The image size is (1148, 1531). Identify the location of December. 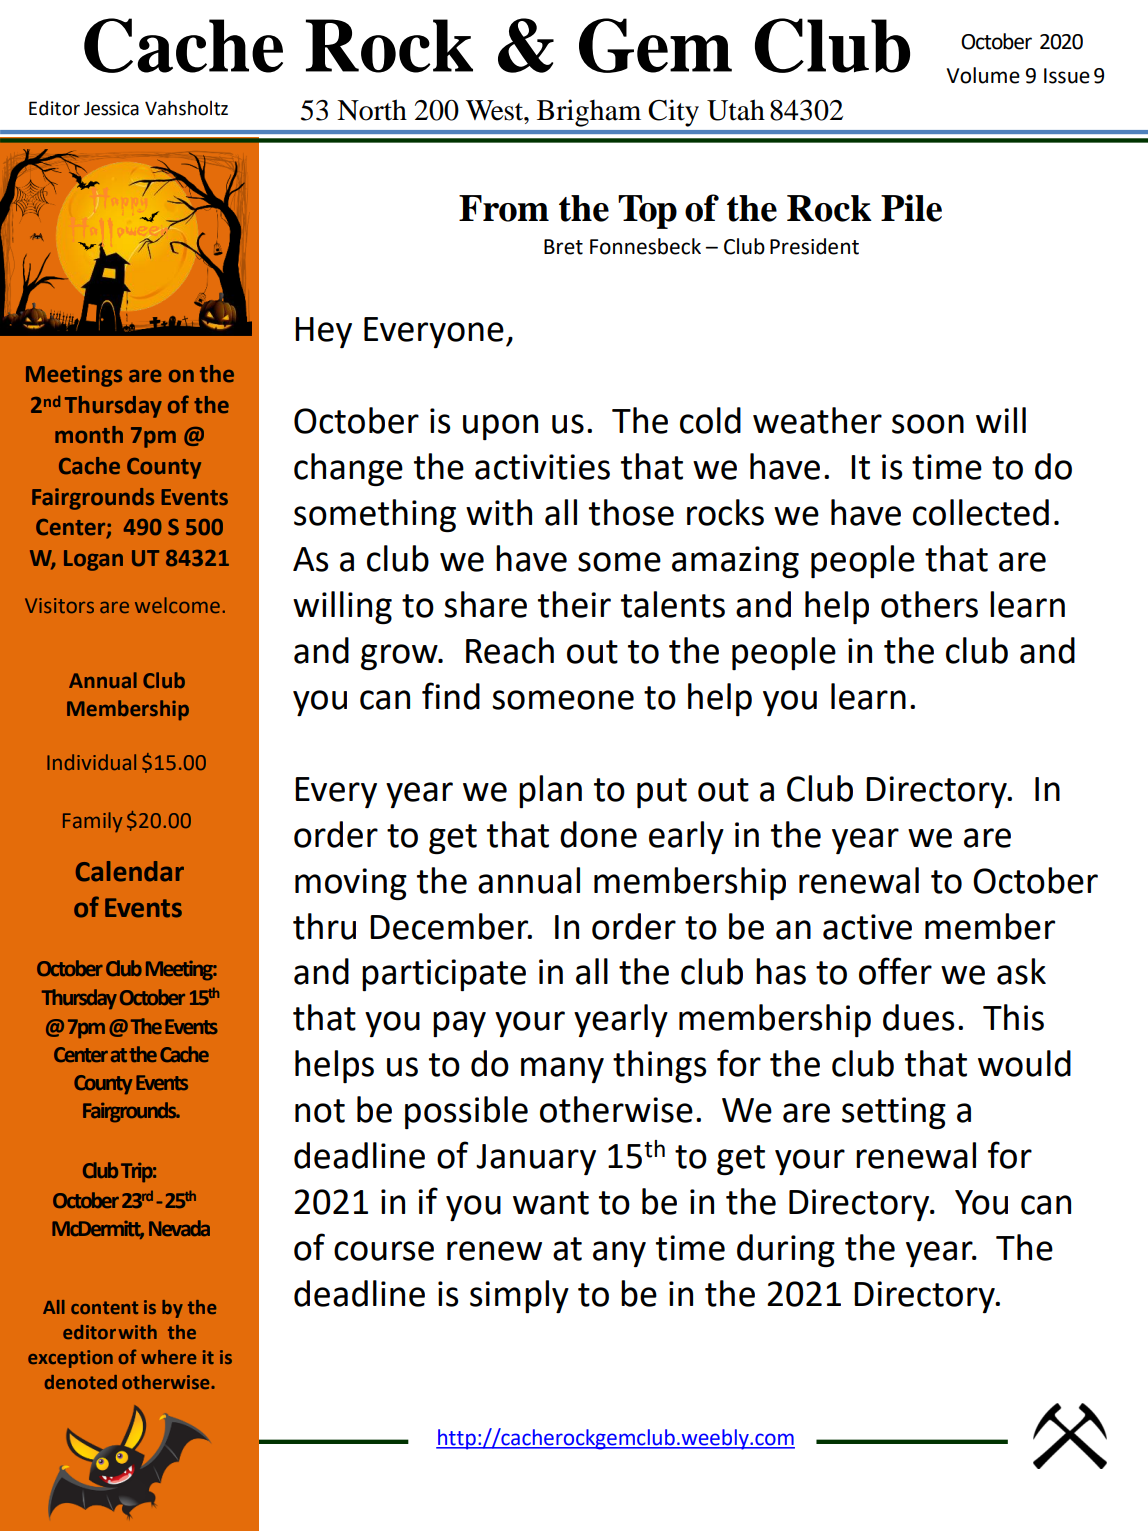
(450, 926).
